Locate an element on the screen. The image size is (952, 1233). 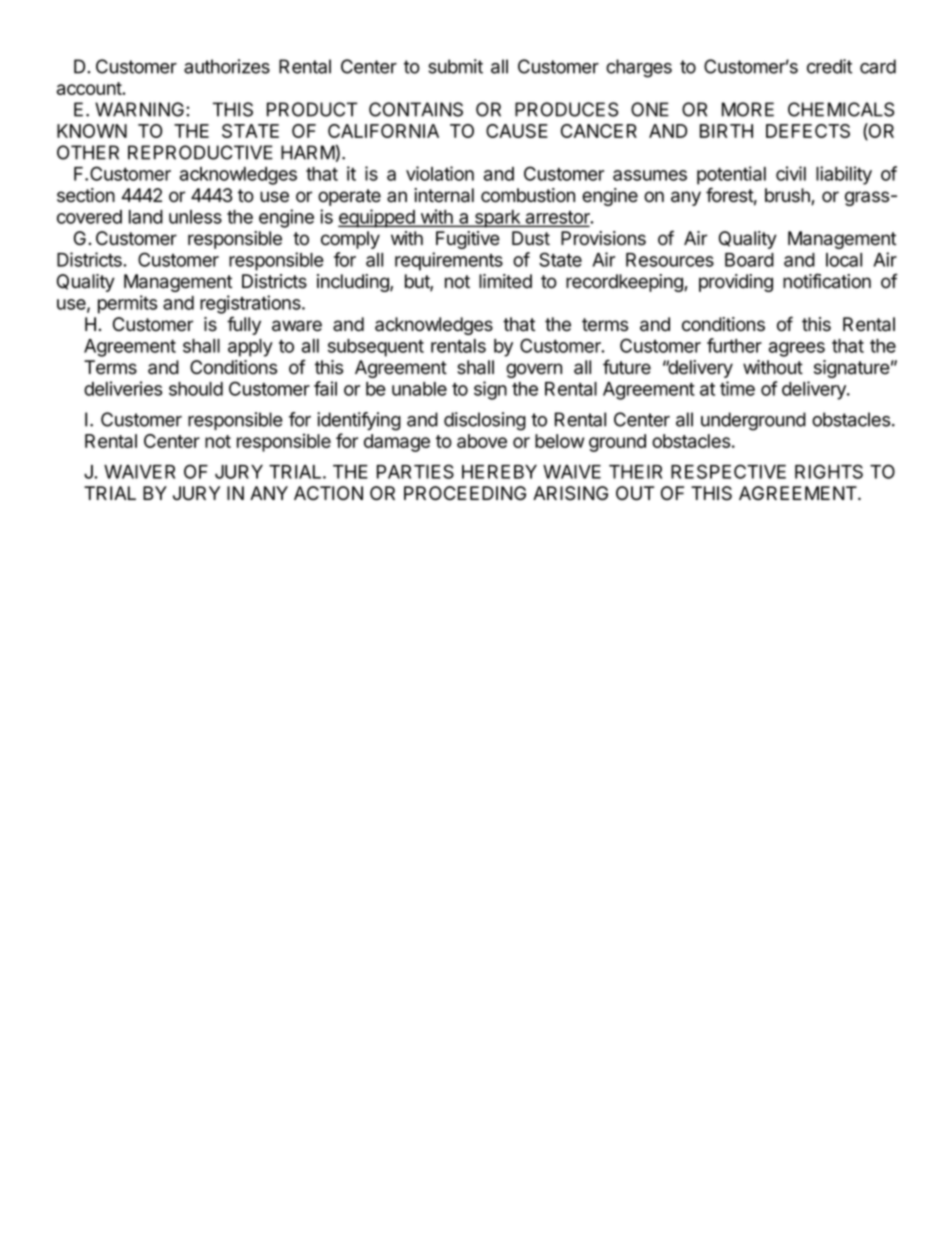
violation is located at coordinates (440, 173).
